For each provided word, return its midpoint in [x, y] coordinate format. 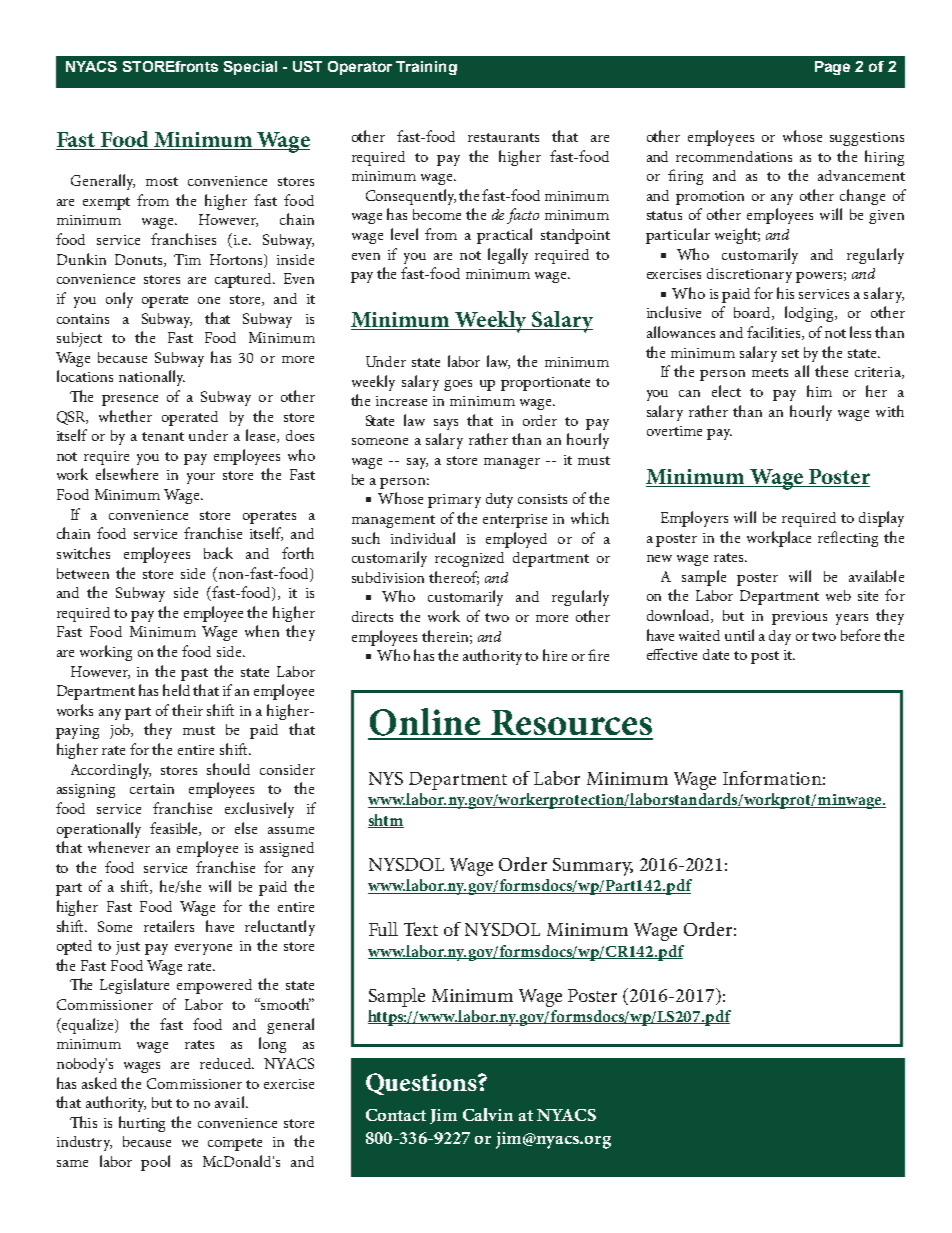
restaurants [503, 137]
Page [832, 68]
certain [152, 789]
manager [512, 463]
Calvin [488, 1114]
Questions [422, 1084]
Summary [593, 867]
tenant [163, 436]
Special [250, 68]
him [819, 391]
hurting [142, 1124]
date [716, 654]
